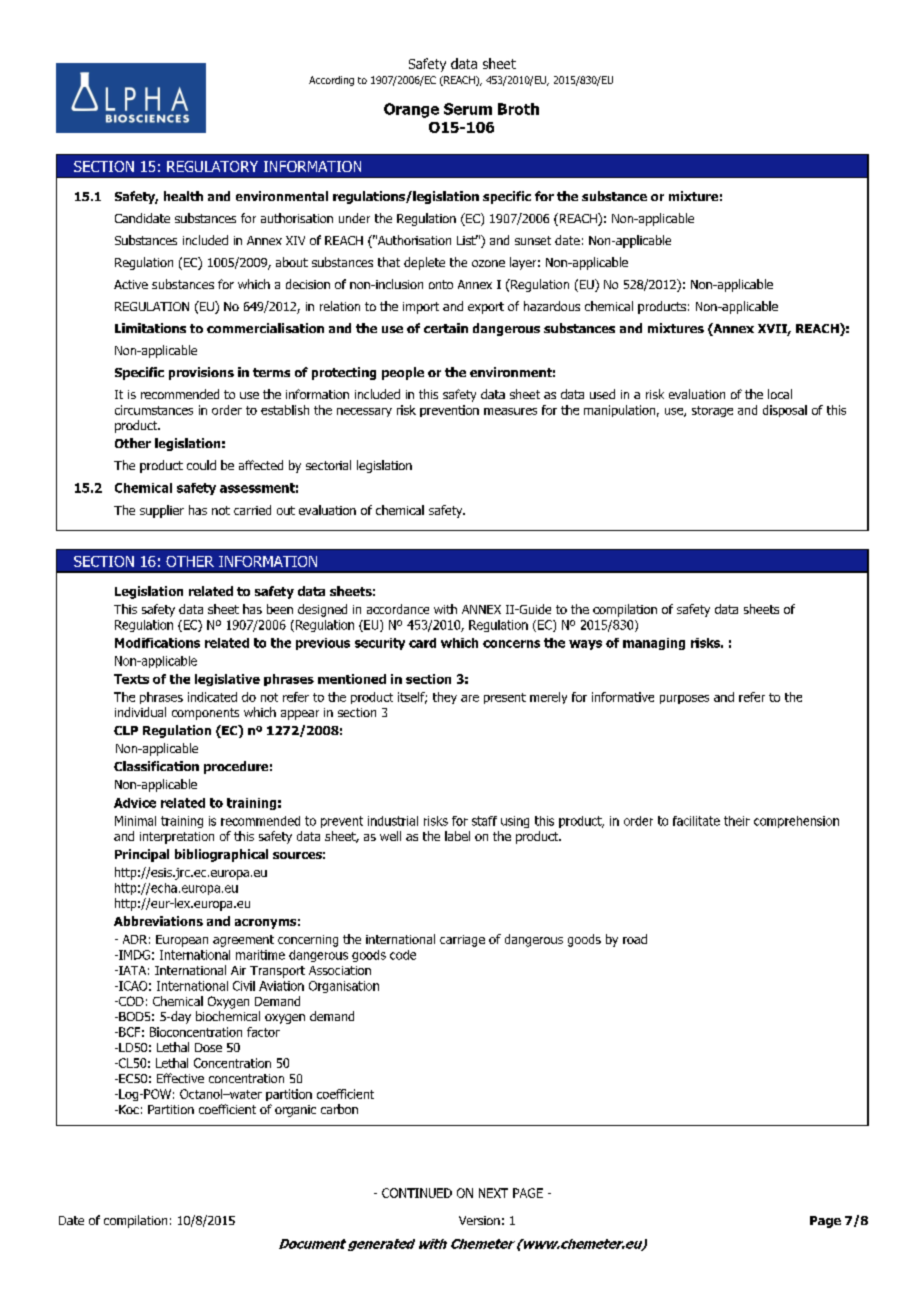  What do you see at coordinates (201, 373) in the document?
I see `provisions` at bounding box center [201, 373].
